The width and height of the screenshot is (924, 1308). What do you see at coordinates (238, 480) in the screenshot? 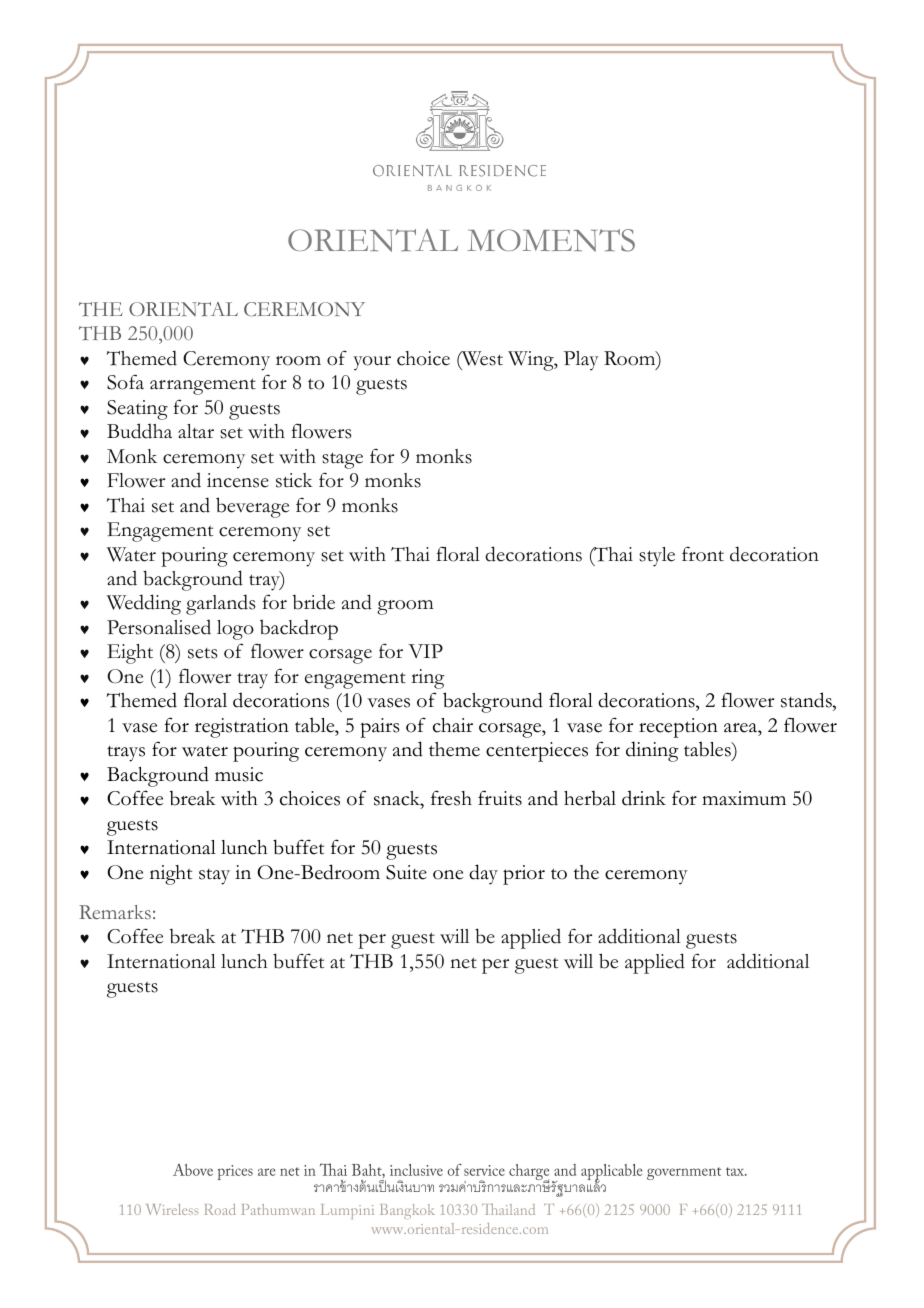
I see `incense` at bounding box center [238, 480].
